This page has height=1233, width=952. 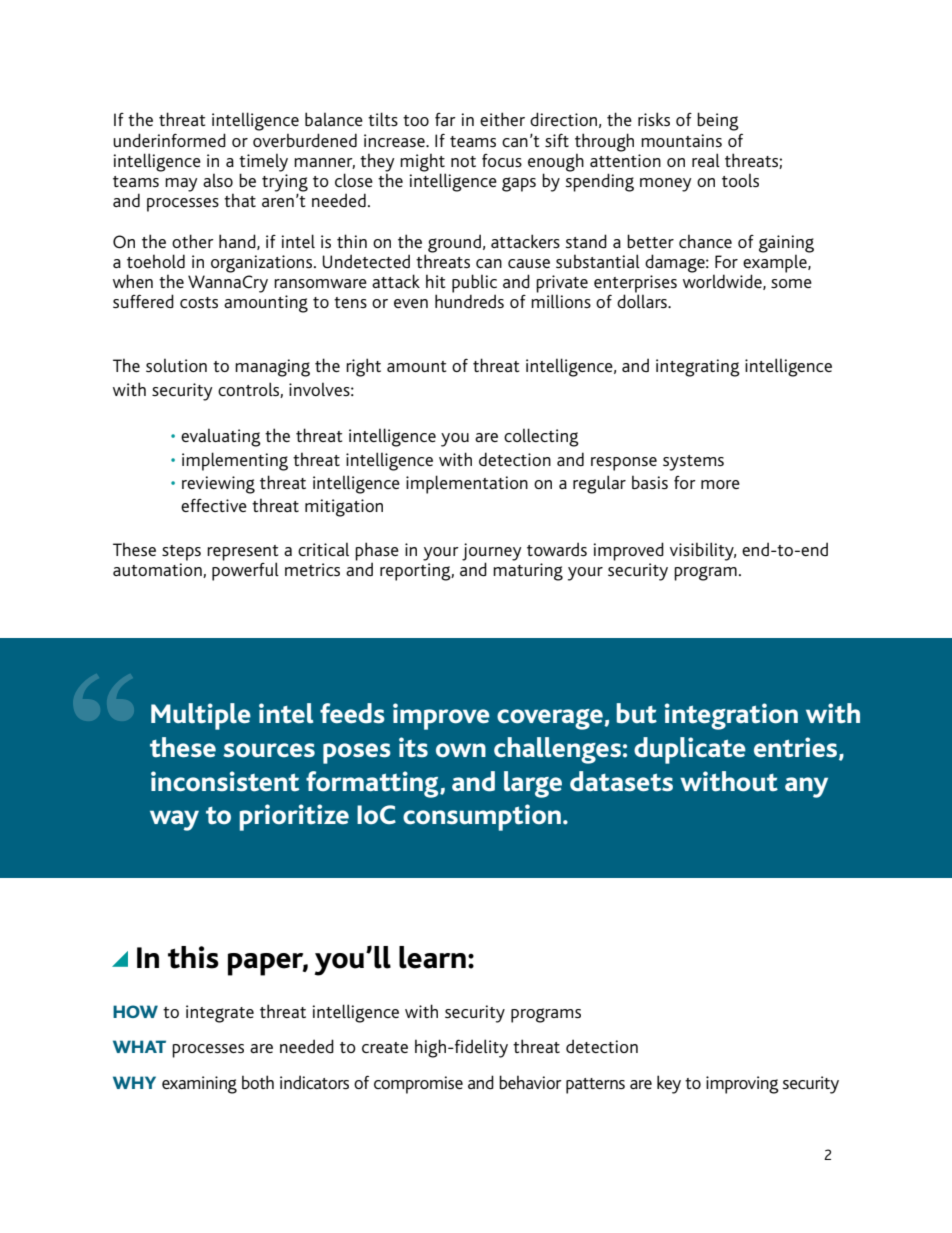 I want to click on also, so click(x=218, y=180).
